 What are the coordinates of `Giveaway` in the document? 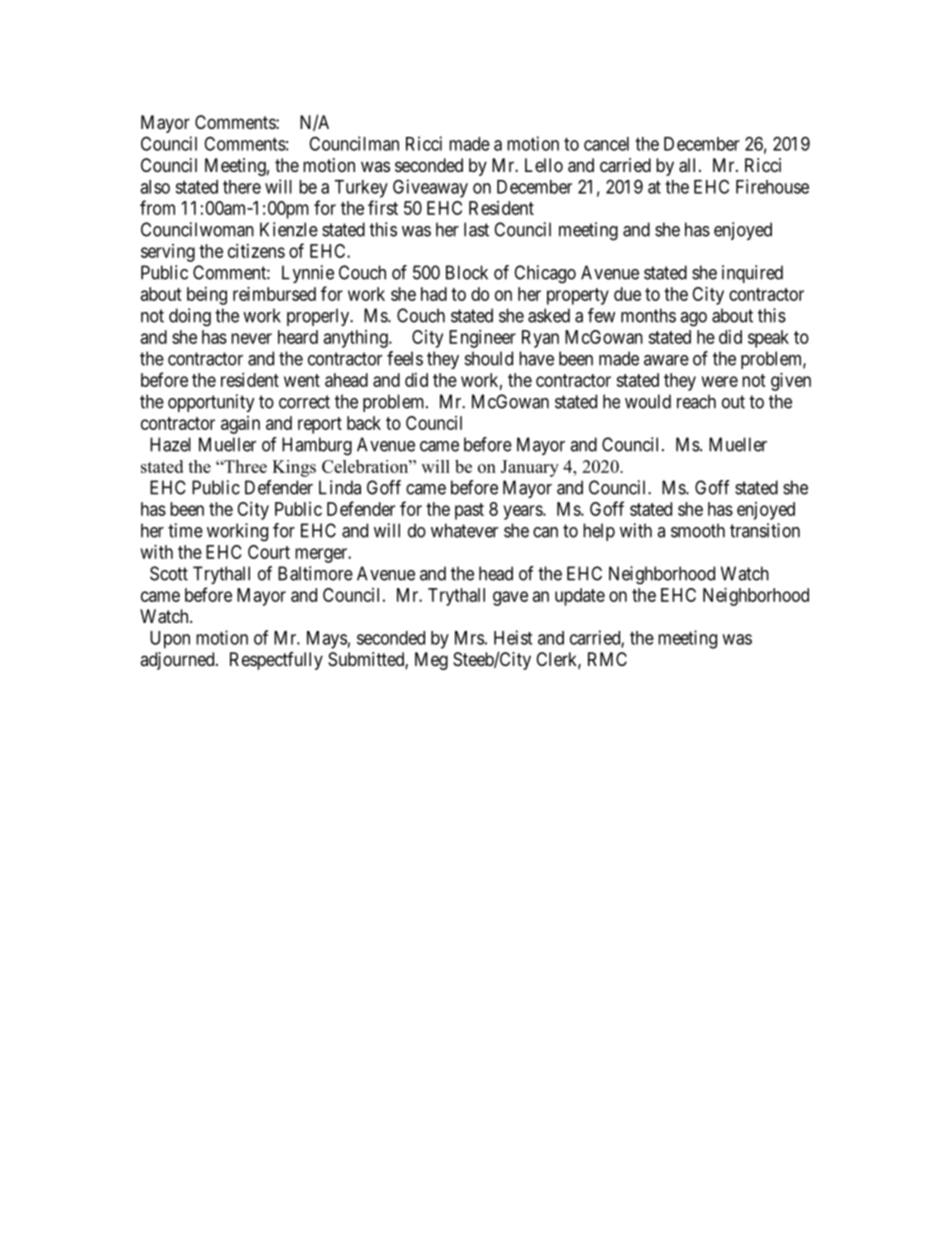 It's located at (430, 188).
